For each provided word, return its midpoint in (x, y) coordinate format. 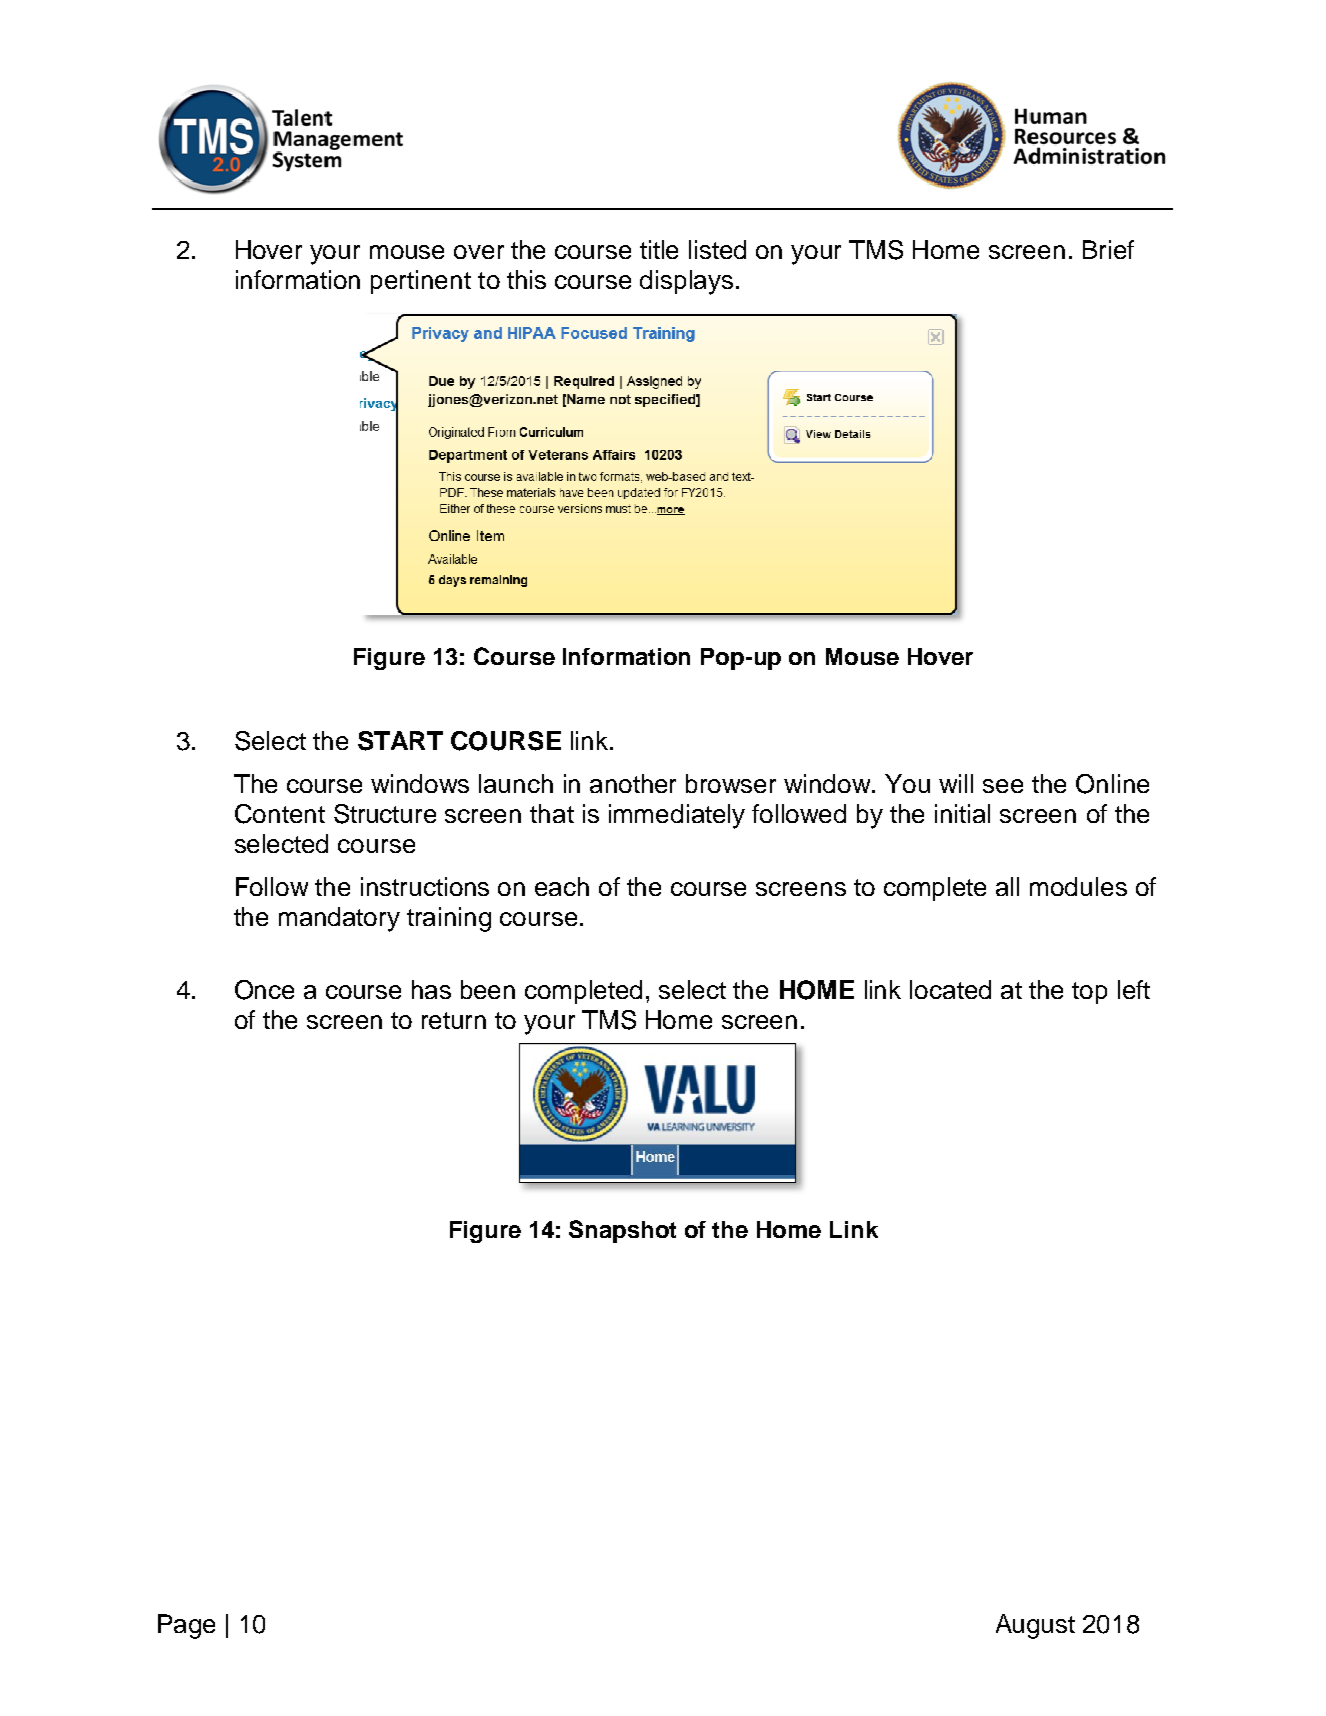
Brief (1108, 249)
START (400, 741)
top (1089, 993)
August (1035, 1626)
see (1003, 786)
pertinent (421, 282)
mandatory (339, 919)
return (454, 1020)
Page (186, 1626)
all (1007, 886)
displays (686, 282)
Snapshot (622, 1231)
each (562, 886)
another (633, 783)
